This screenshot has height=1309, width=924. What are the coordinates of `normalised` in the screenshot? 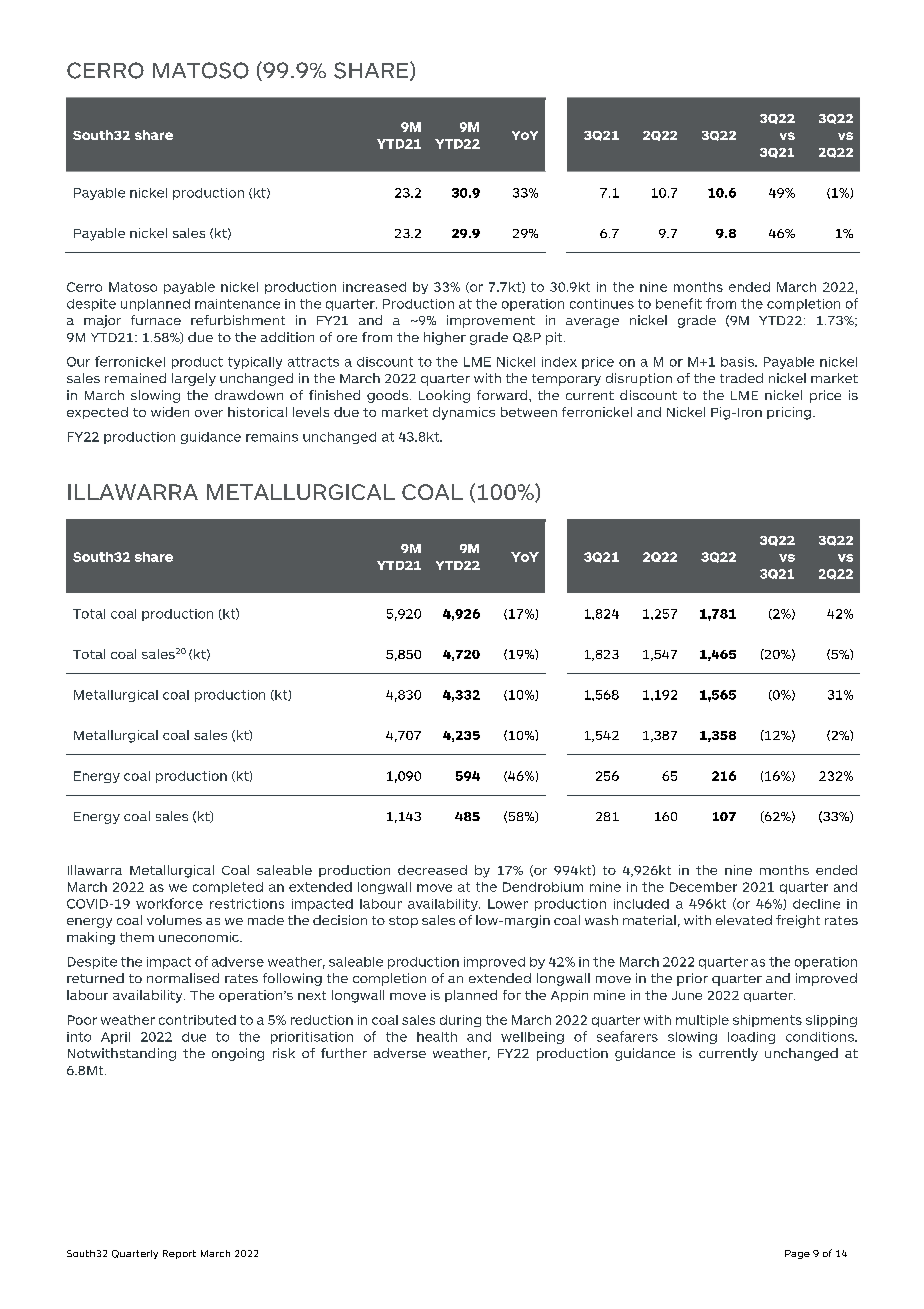 It's located at (183, 978).
